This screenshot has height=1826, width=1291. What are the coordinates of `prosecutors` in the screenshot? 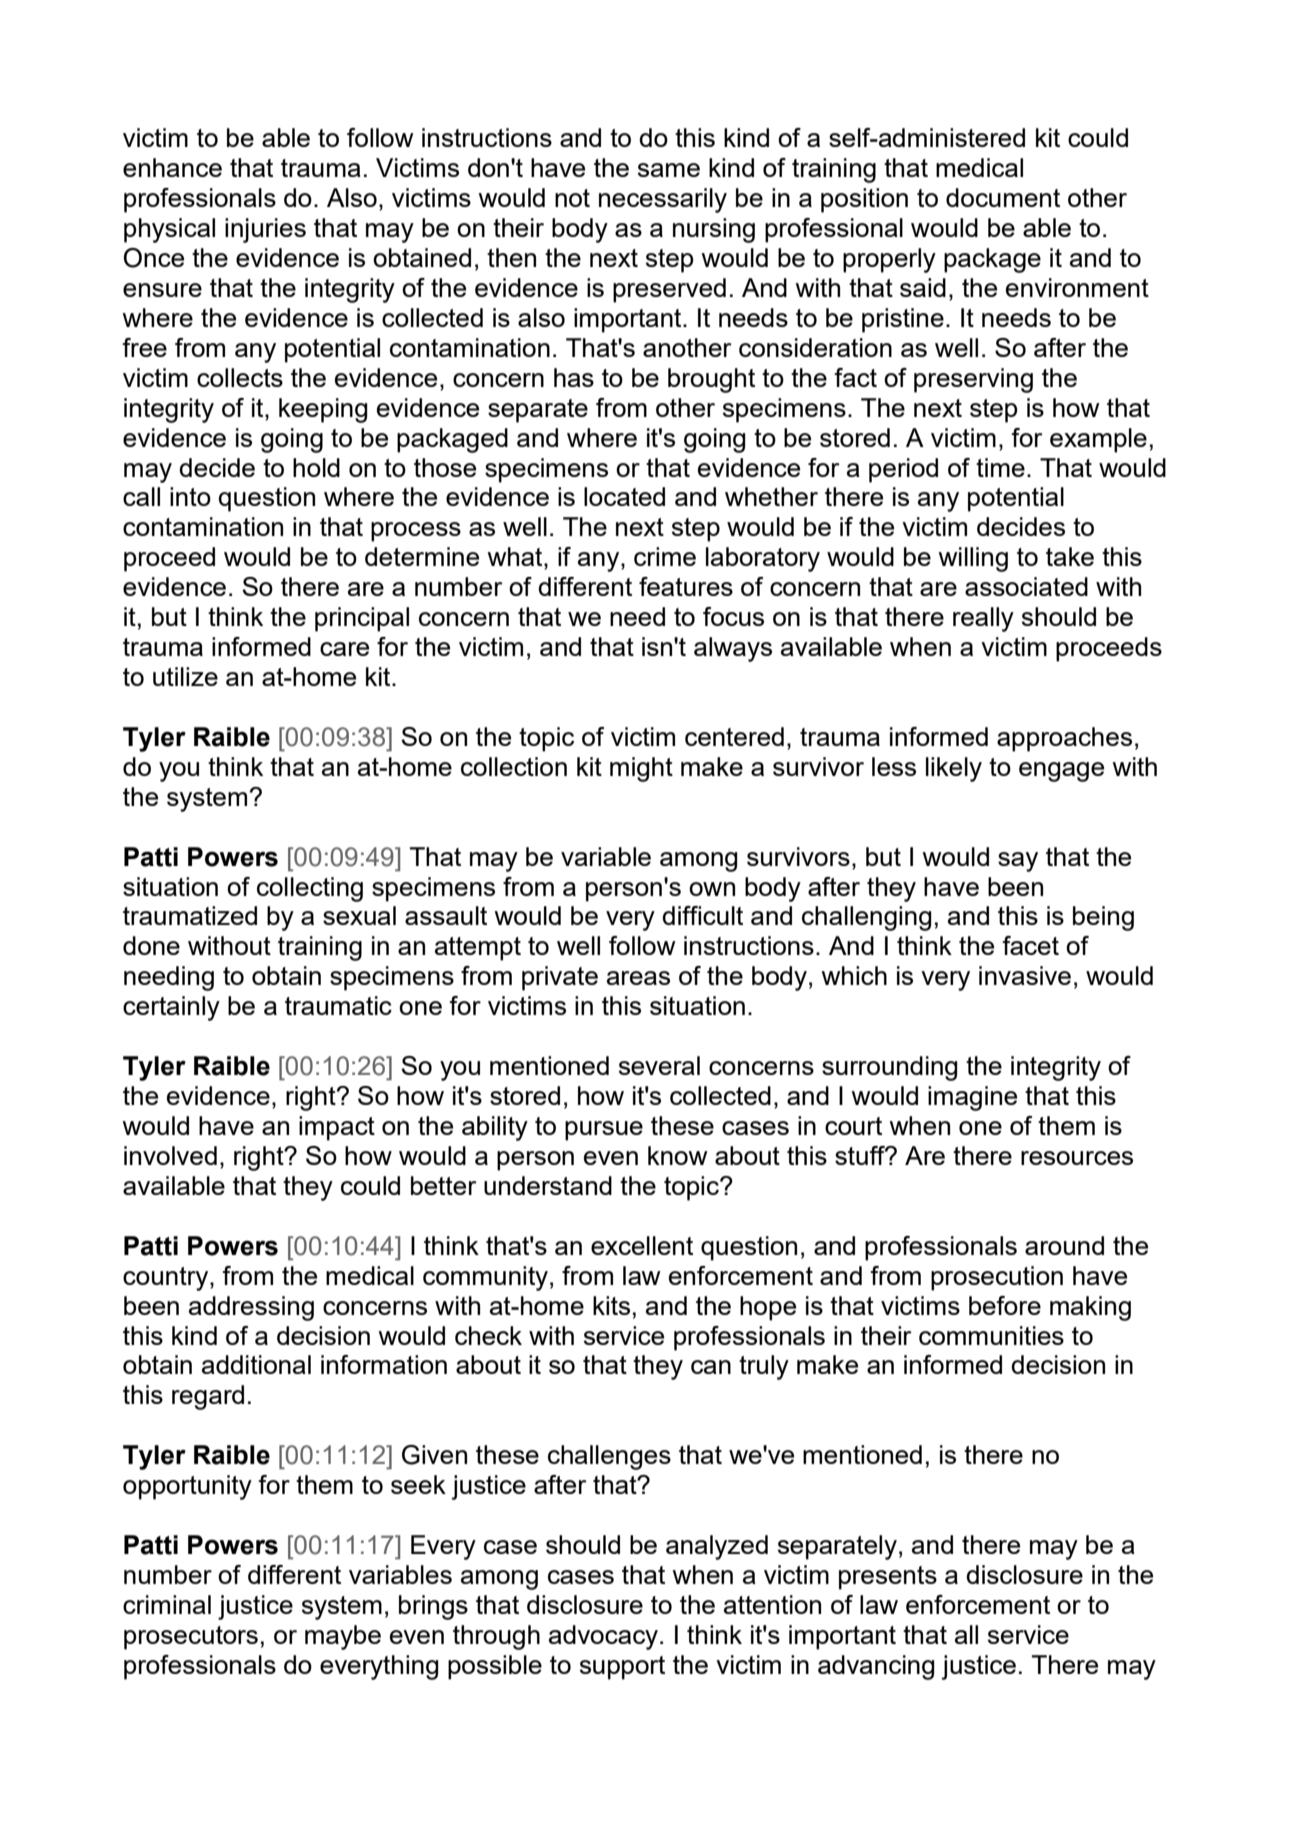 It's located at (191, 1638).
